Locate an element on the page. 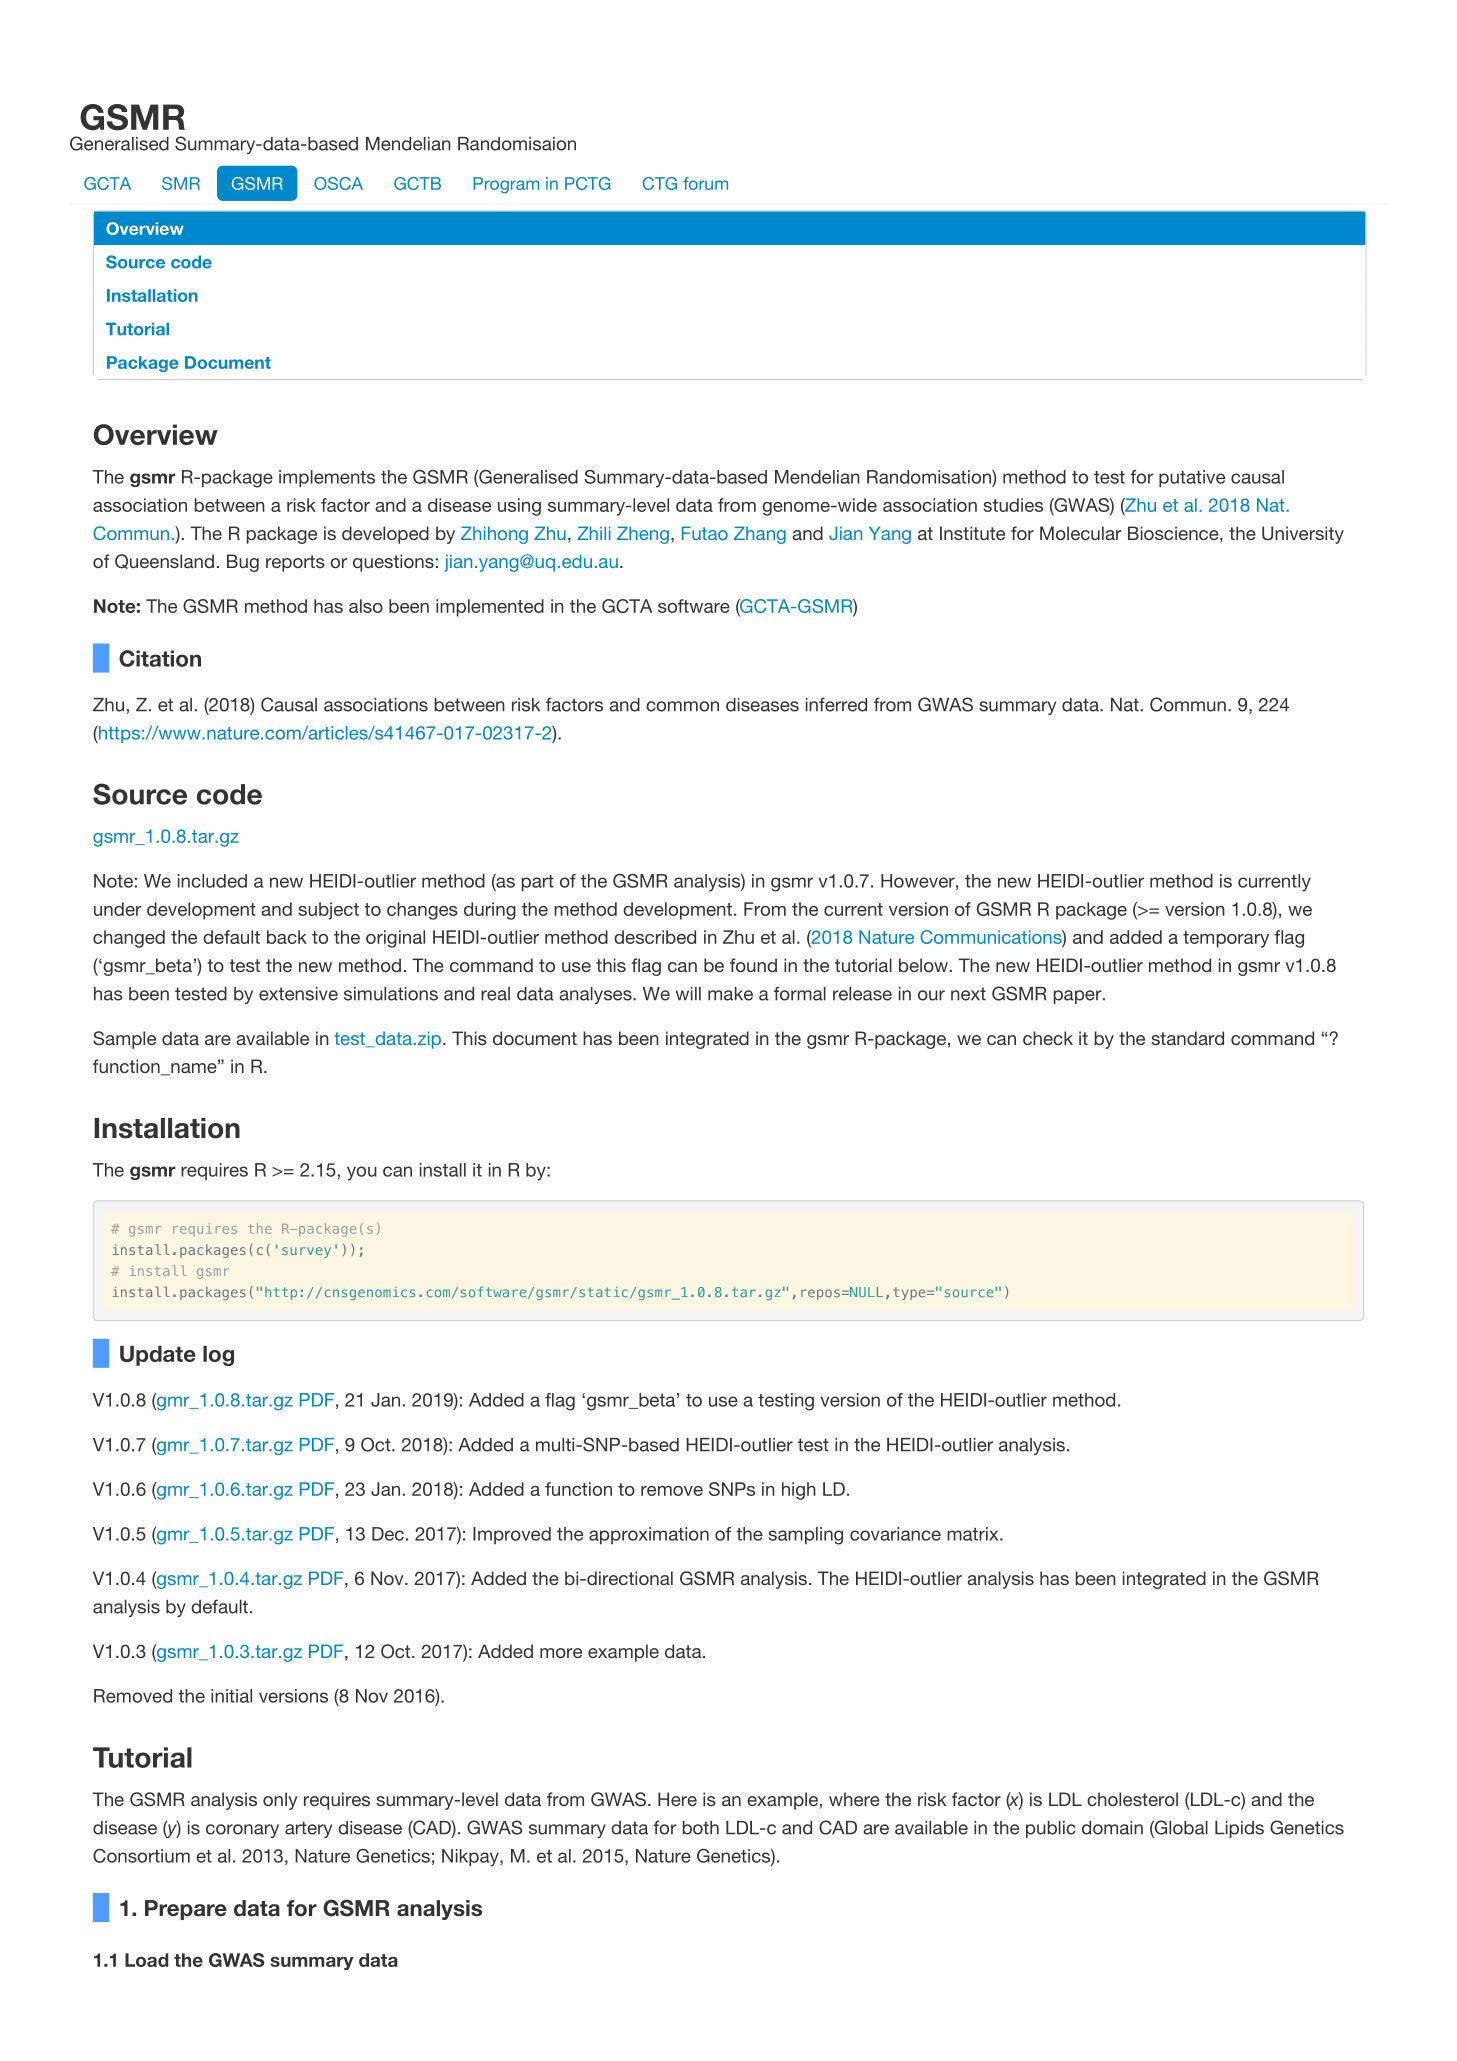 The image size is (1457, 2061). Prepare is located at coordinates (186, 1910).
